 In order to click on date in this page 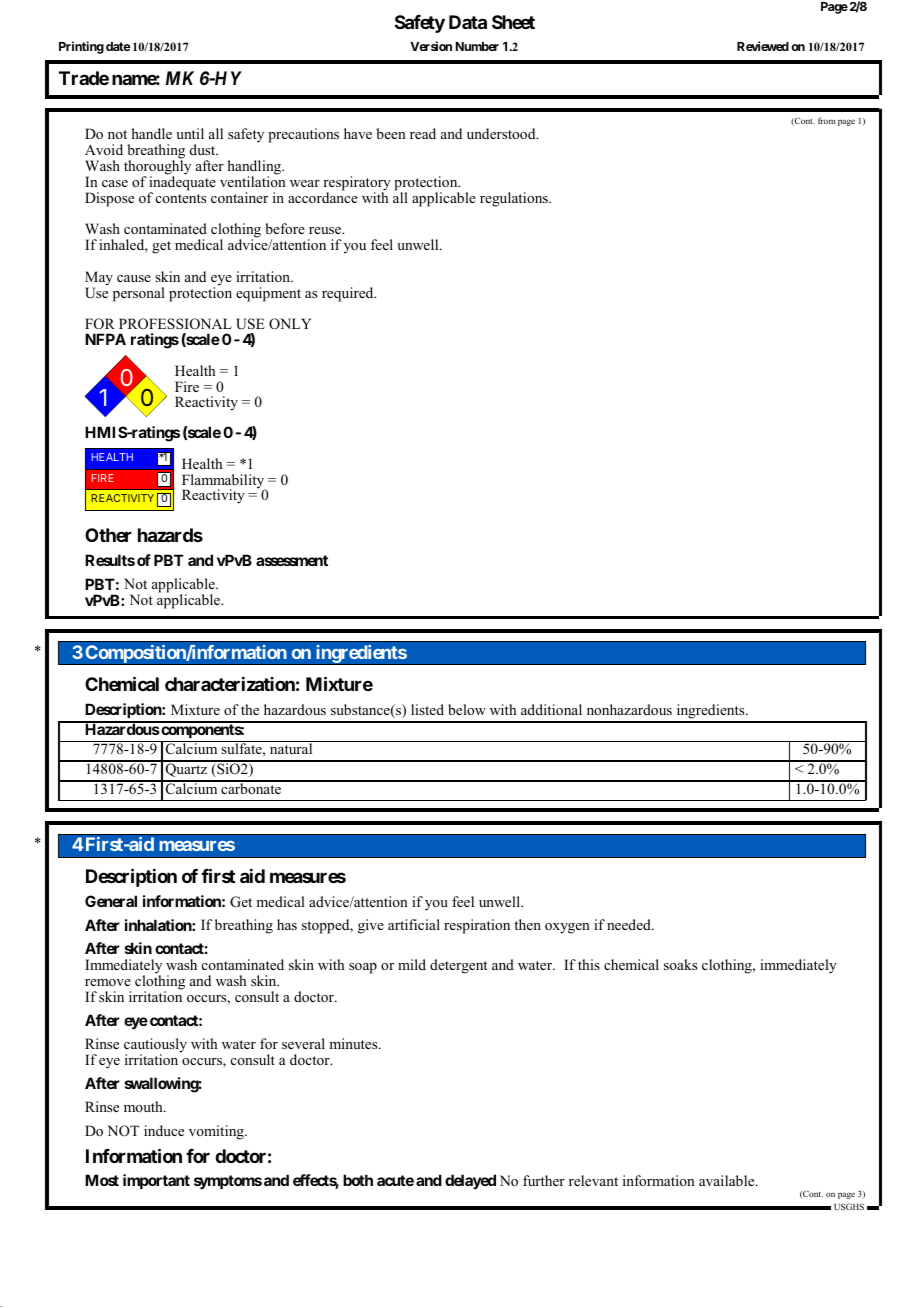, I will do `click(118, 46)`.
